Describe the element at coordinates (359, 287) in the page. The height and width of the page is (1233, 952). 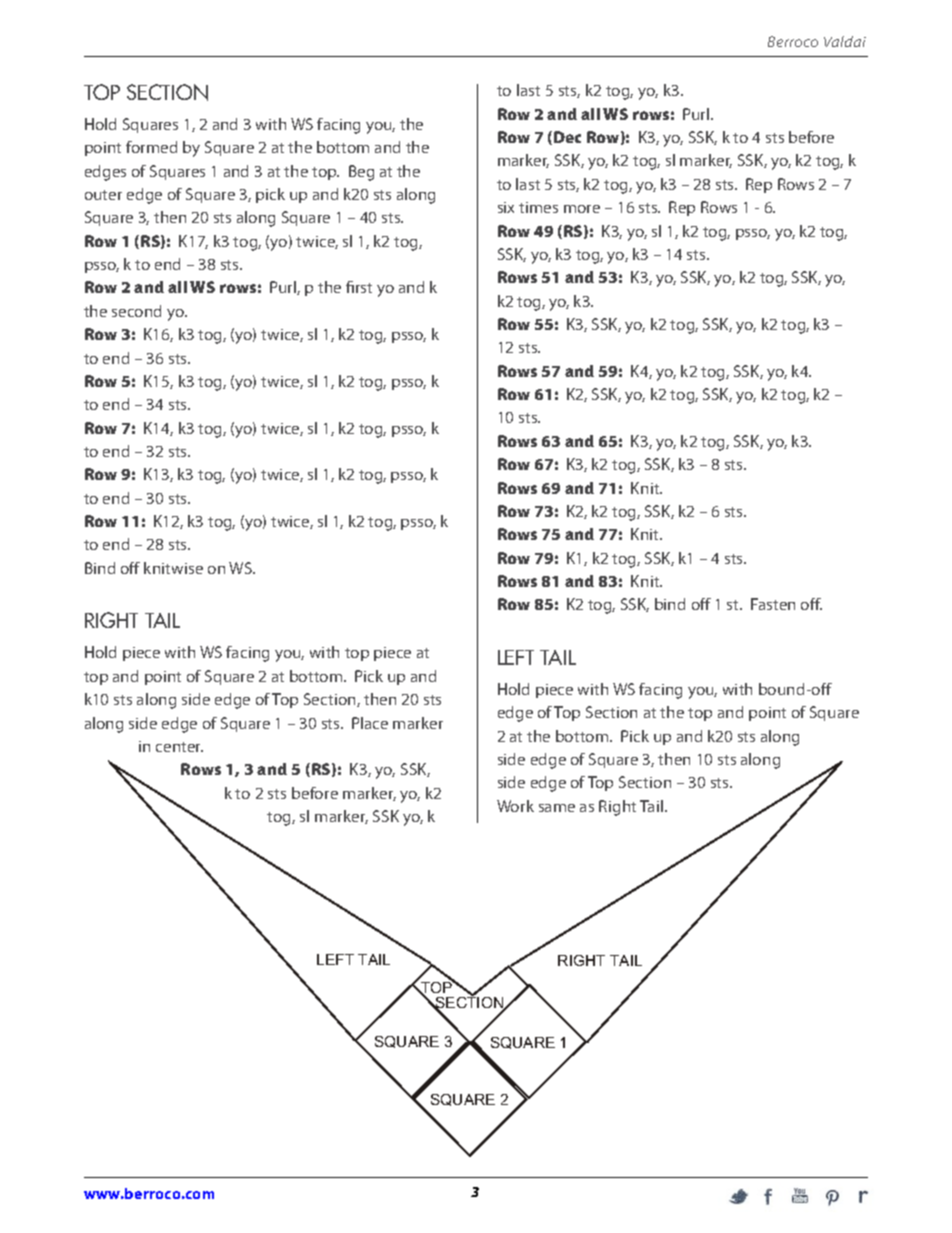
I see `first` at that location.
